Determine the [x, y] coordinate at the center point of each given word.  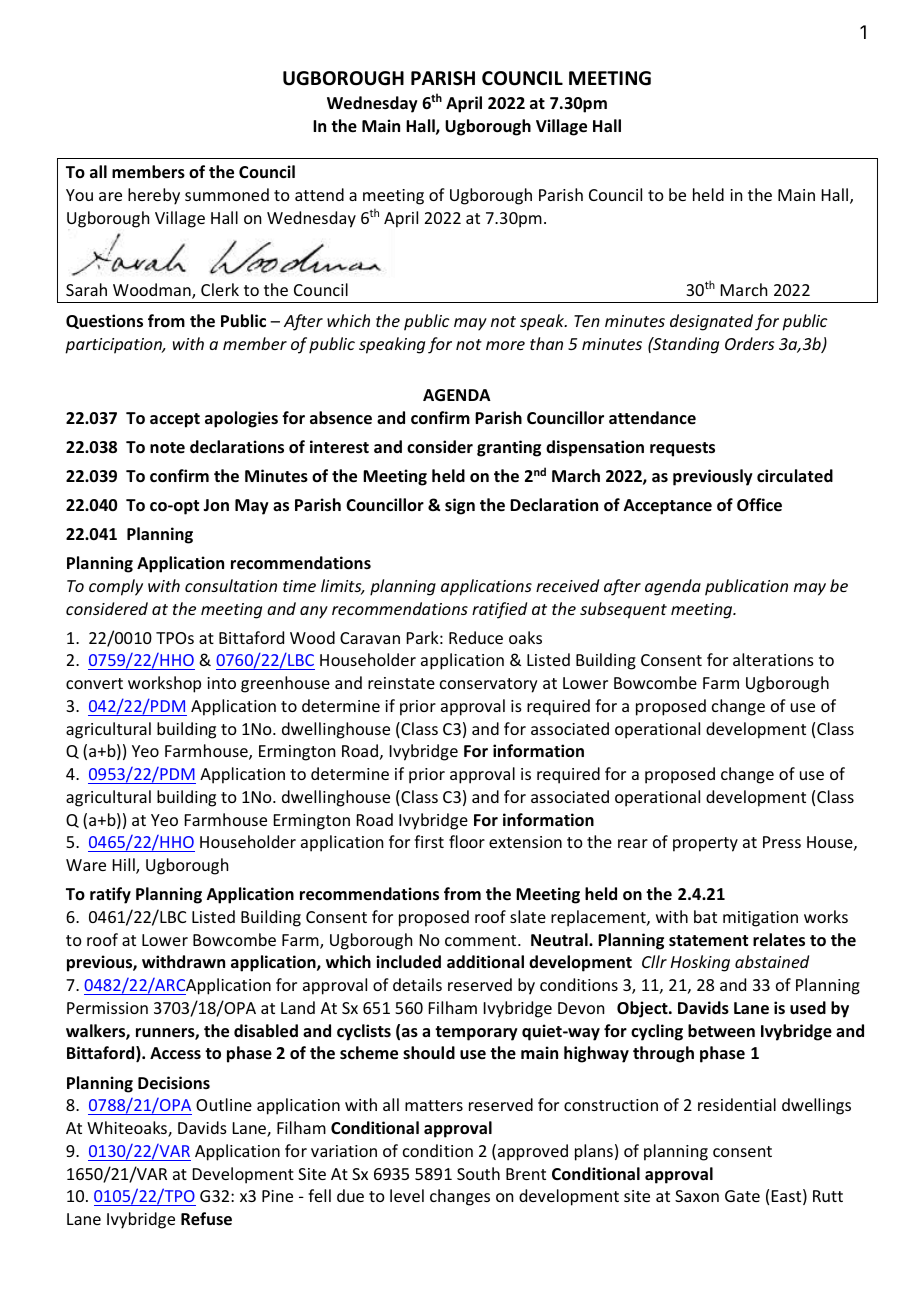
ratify [110, 895]
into [221, 683]
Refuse [206, 1219]
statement [708, 941]
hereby [154, 196]
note [167, 448]
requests [682, 449]
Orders [749, 343]
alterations [773, 659]
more [505, 345]
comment [482, 940]
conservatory [489, 685]
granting [509, 448]
